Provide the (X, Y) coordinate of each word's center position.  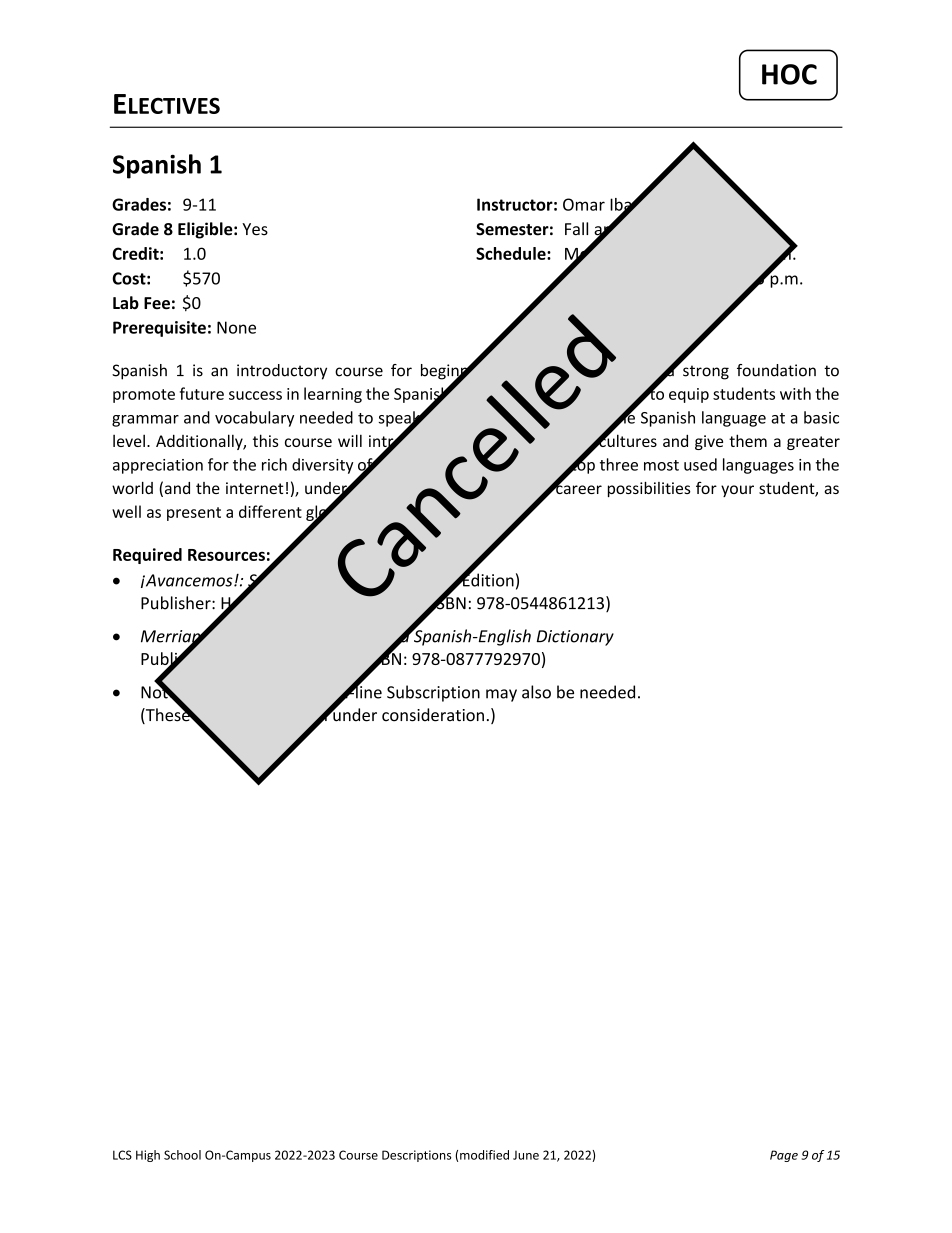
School (182, 1155)
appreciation (158, 466)
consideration (433, 715)
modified (484, 1155)
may (501, 695)
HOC (789, 74)
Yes (255, 229)
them (748, 440)
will (350, 440)
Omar (584, 204)
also (536, 692)
